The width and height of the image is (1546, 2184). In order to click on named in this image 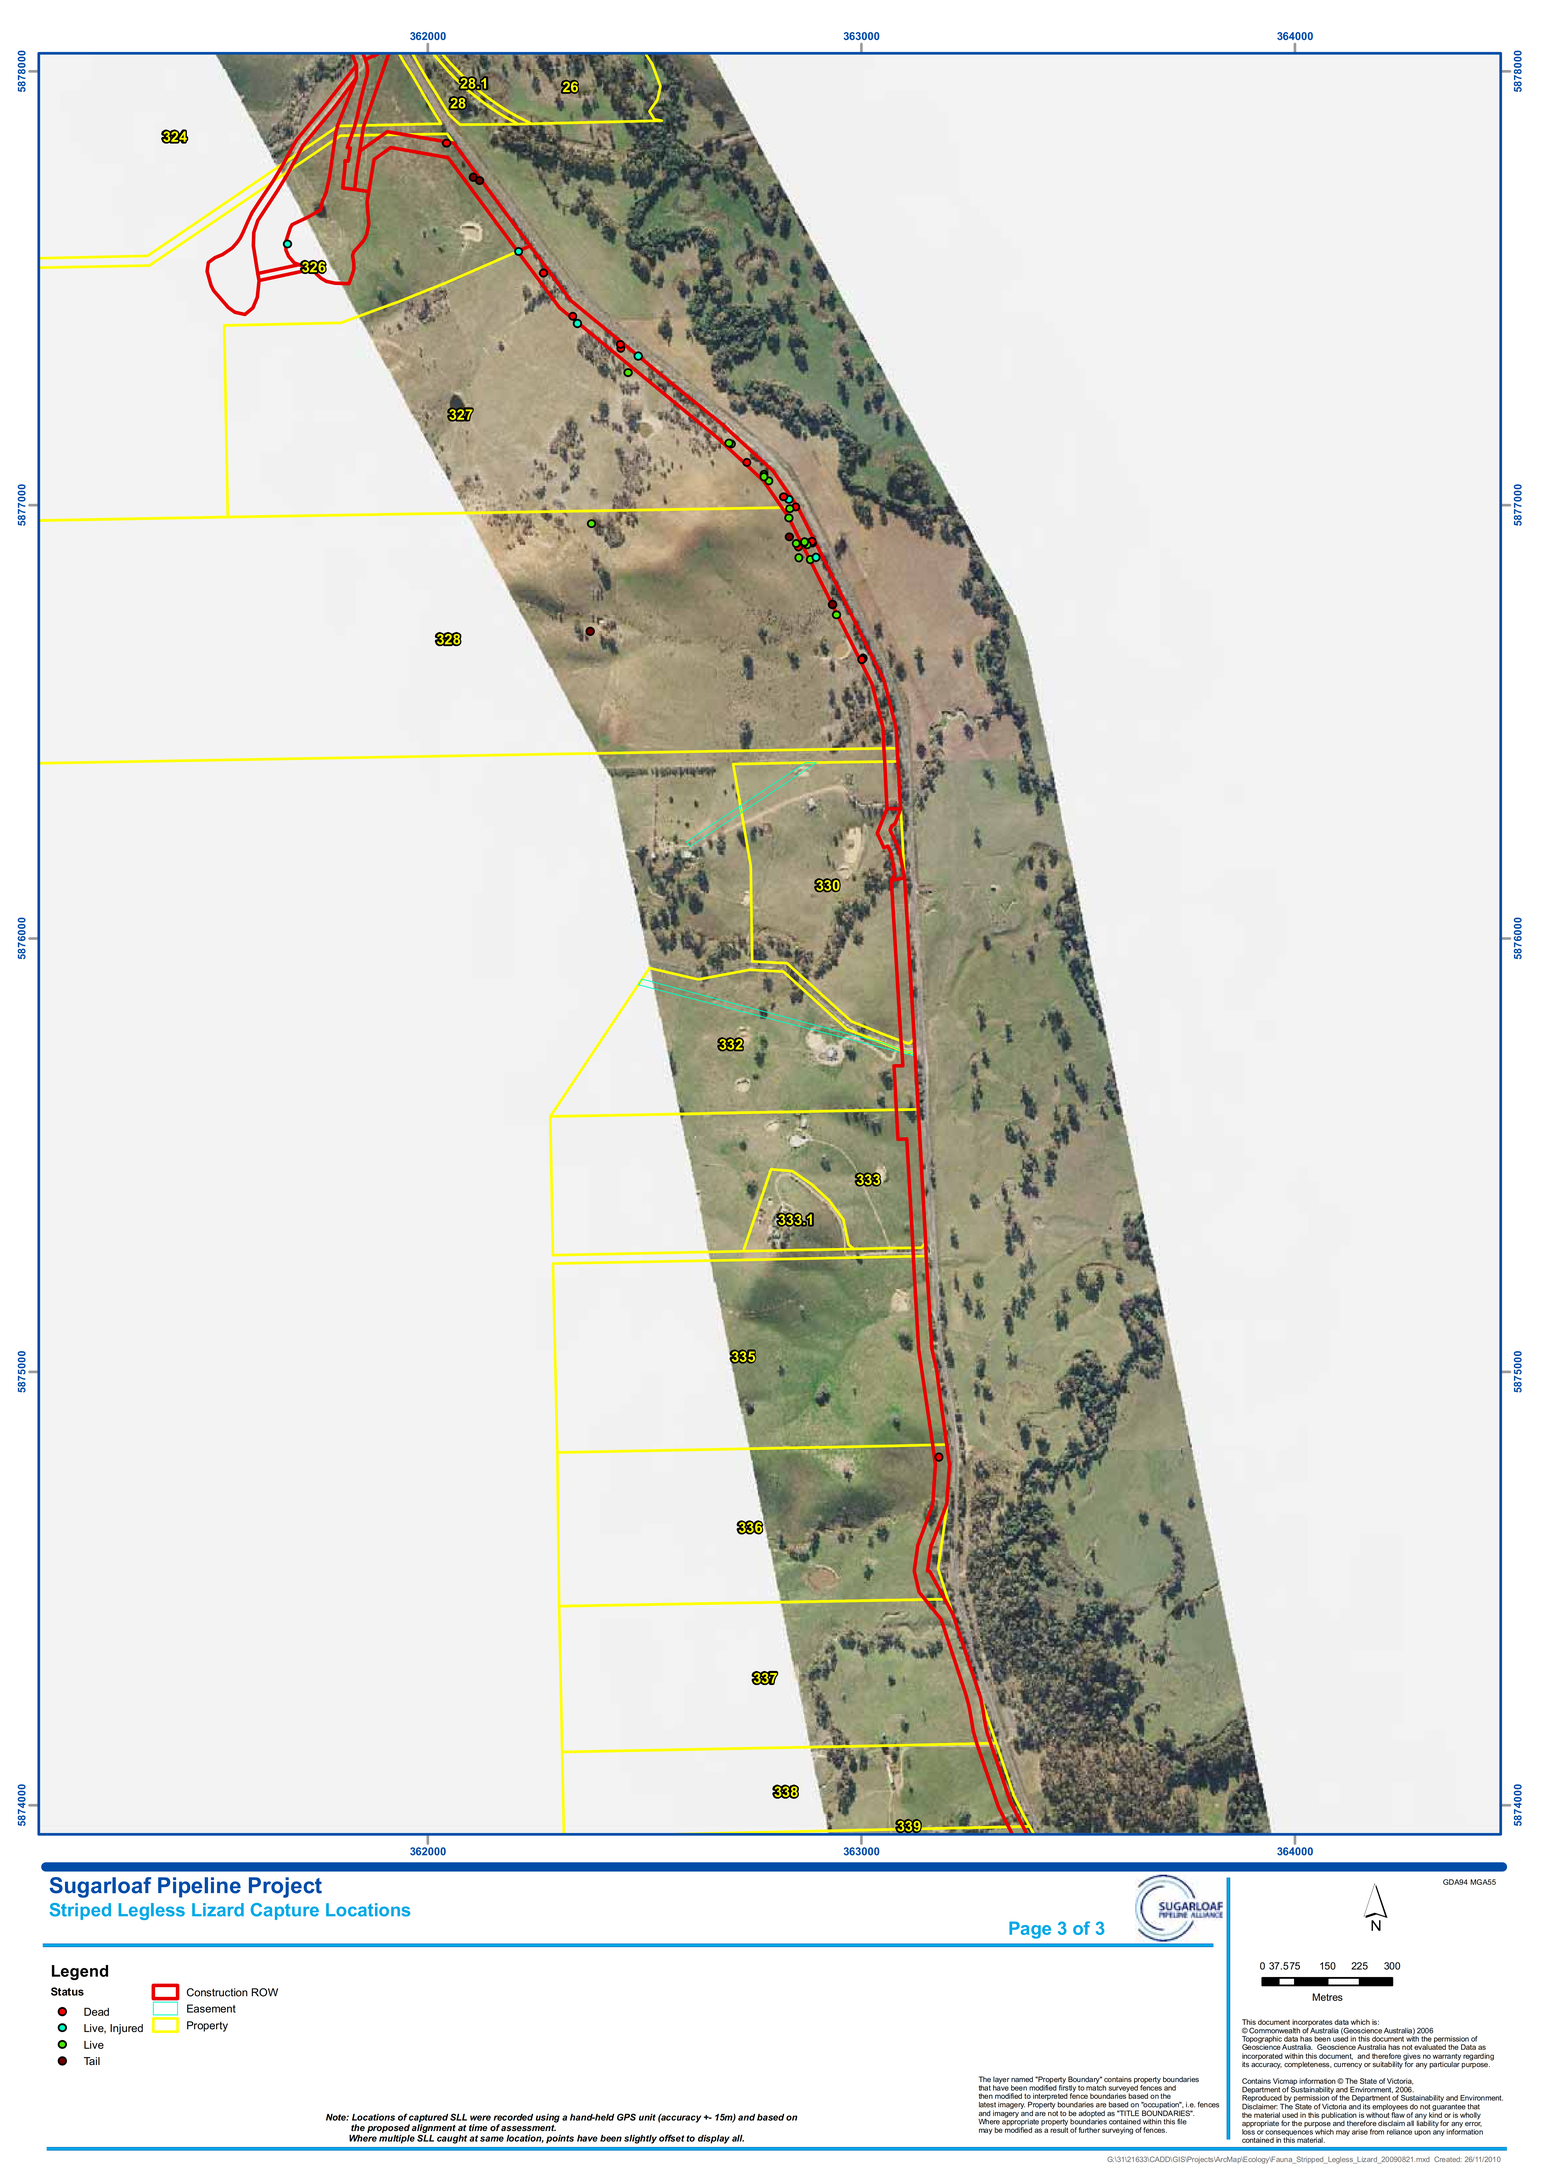, I will do `click(1022, 2079)`.
